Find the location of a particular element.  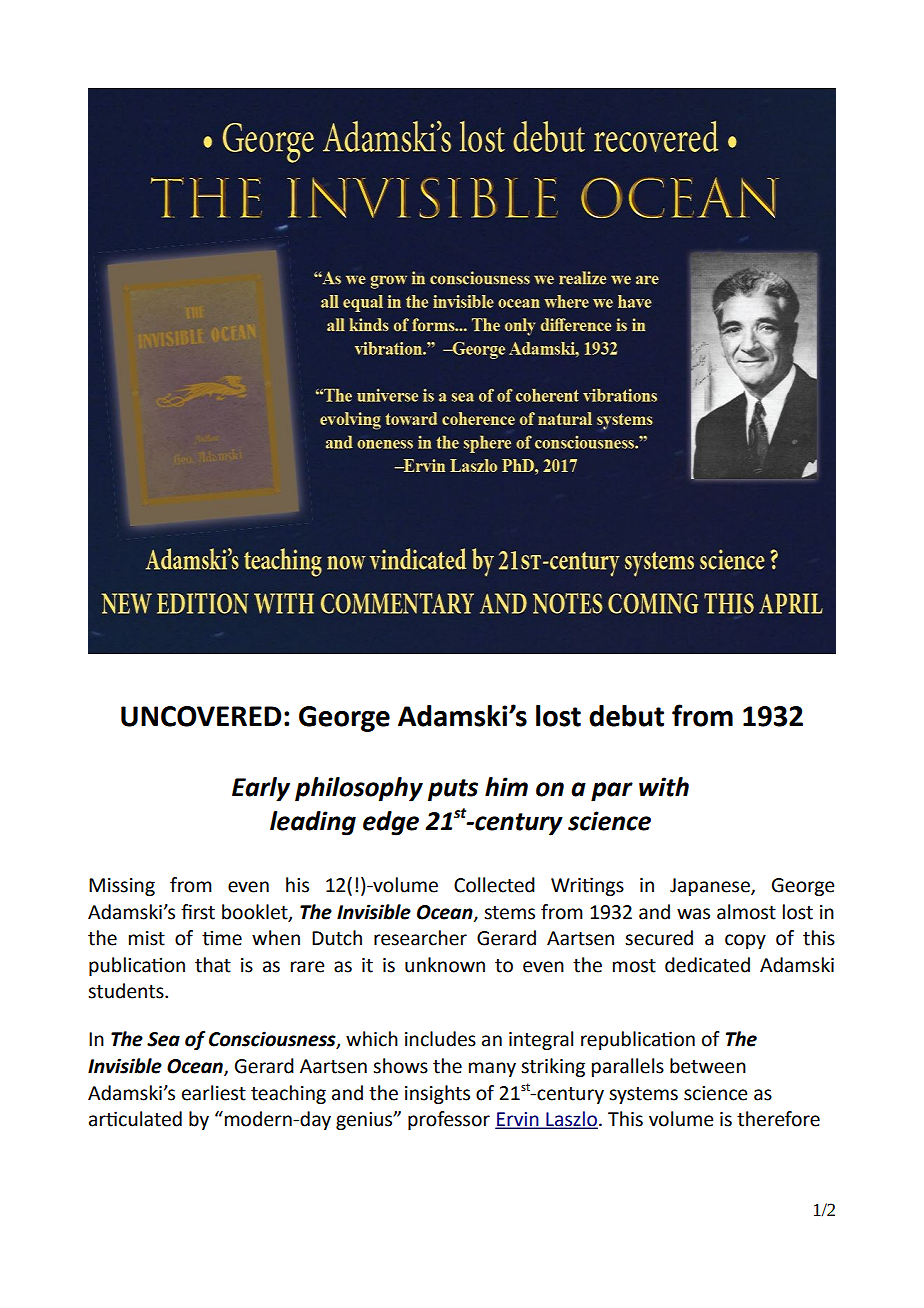

was is located at coordinates (693, 914).
